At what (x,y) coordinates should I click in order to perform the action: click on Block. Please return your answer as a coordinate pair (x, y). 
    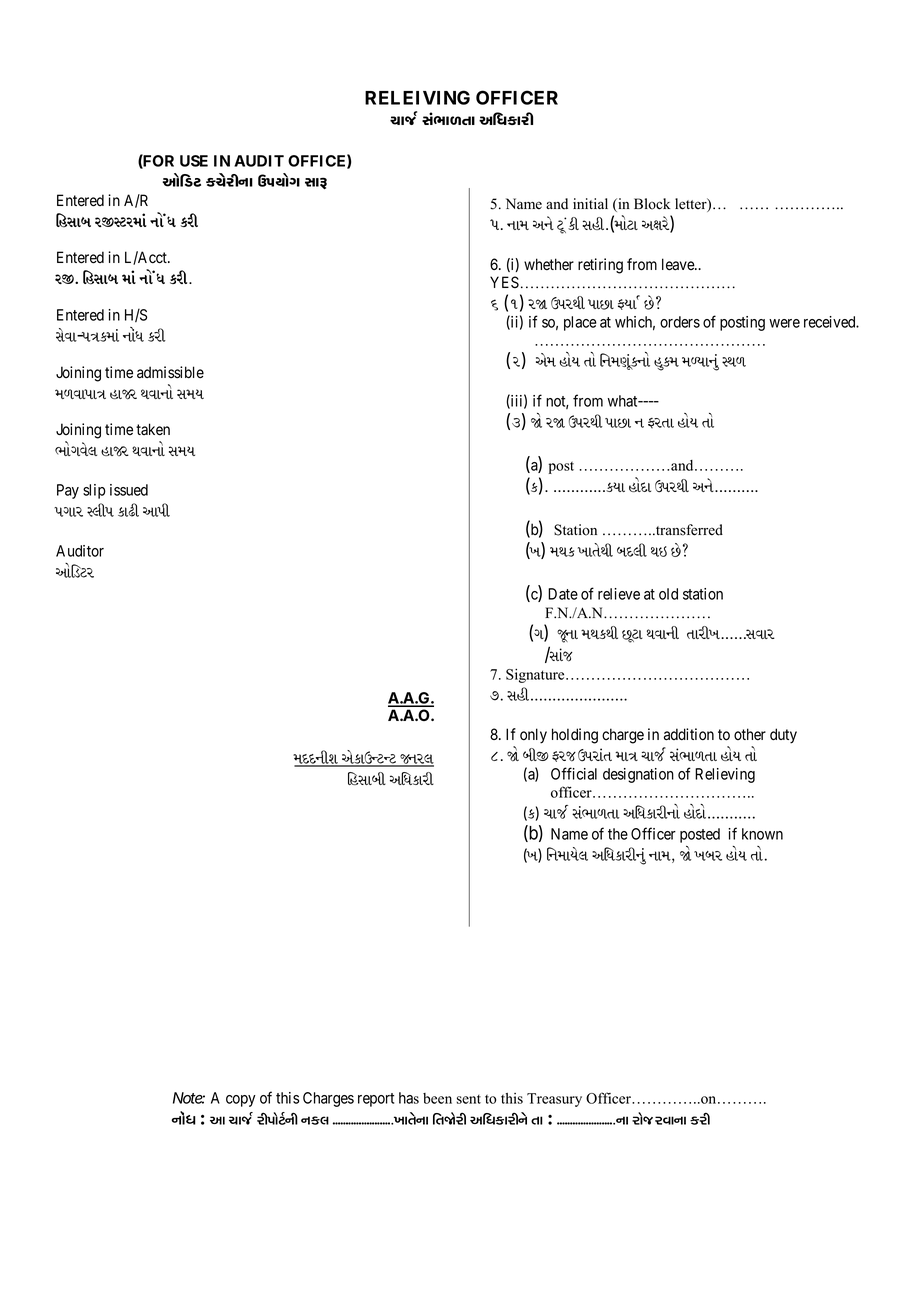
    Looking at the image, I should click on (652, 204).
